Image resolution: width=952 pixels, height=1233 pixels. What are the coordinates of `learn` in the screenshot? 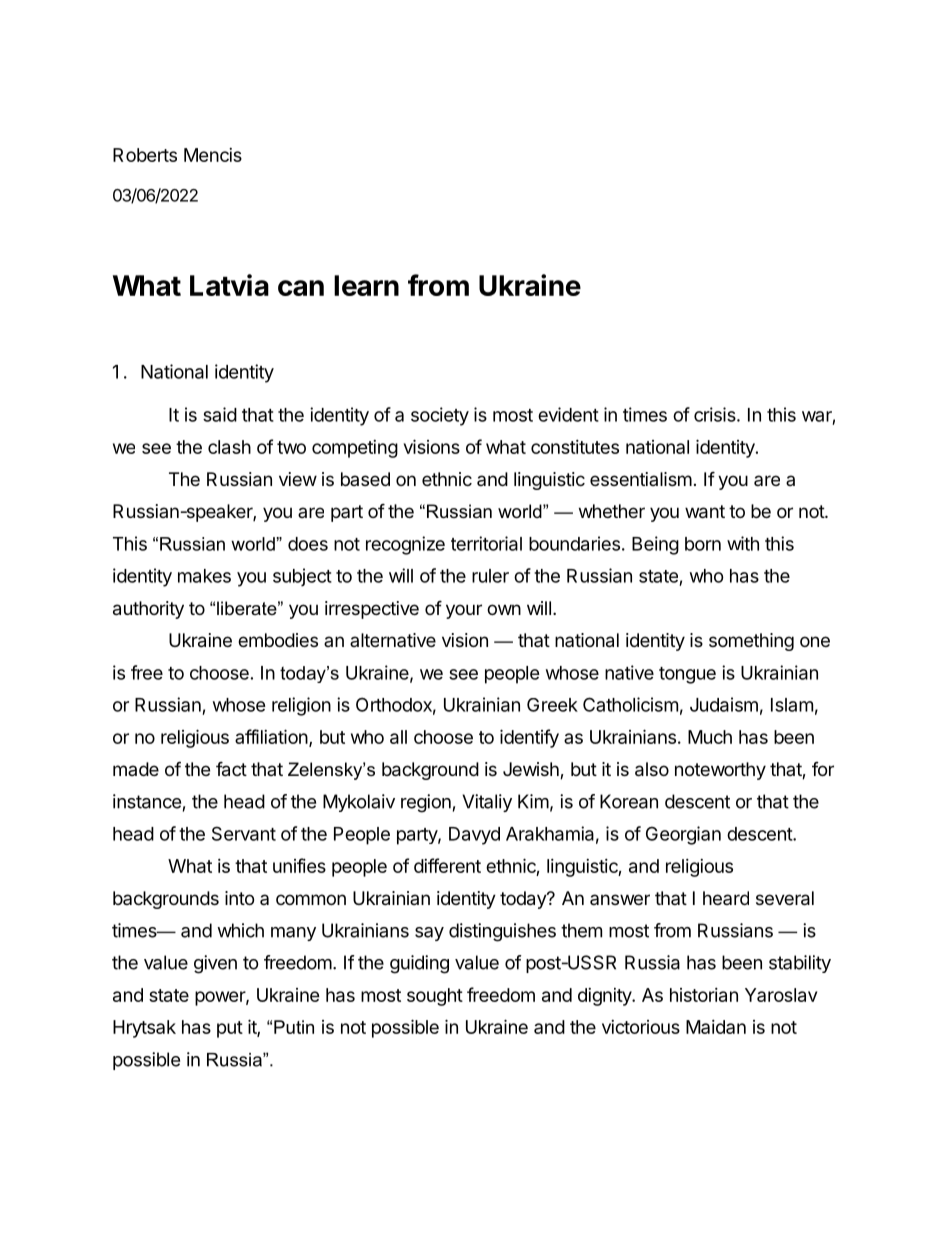 It's located at (366, 285).
